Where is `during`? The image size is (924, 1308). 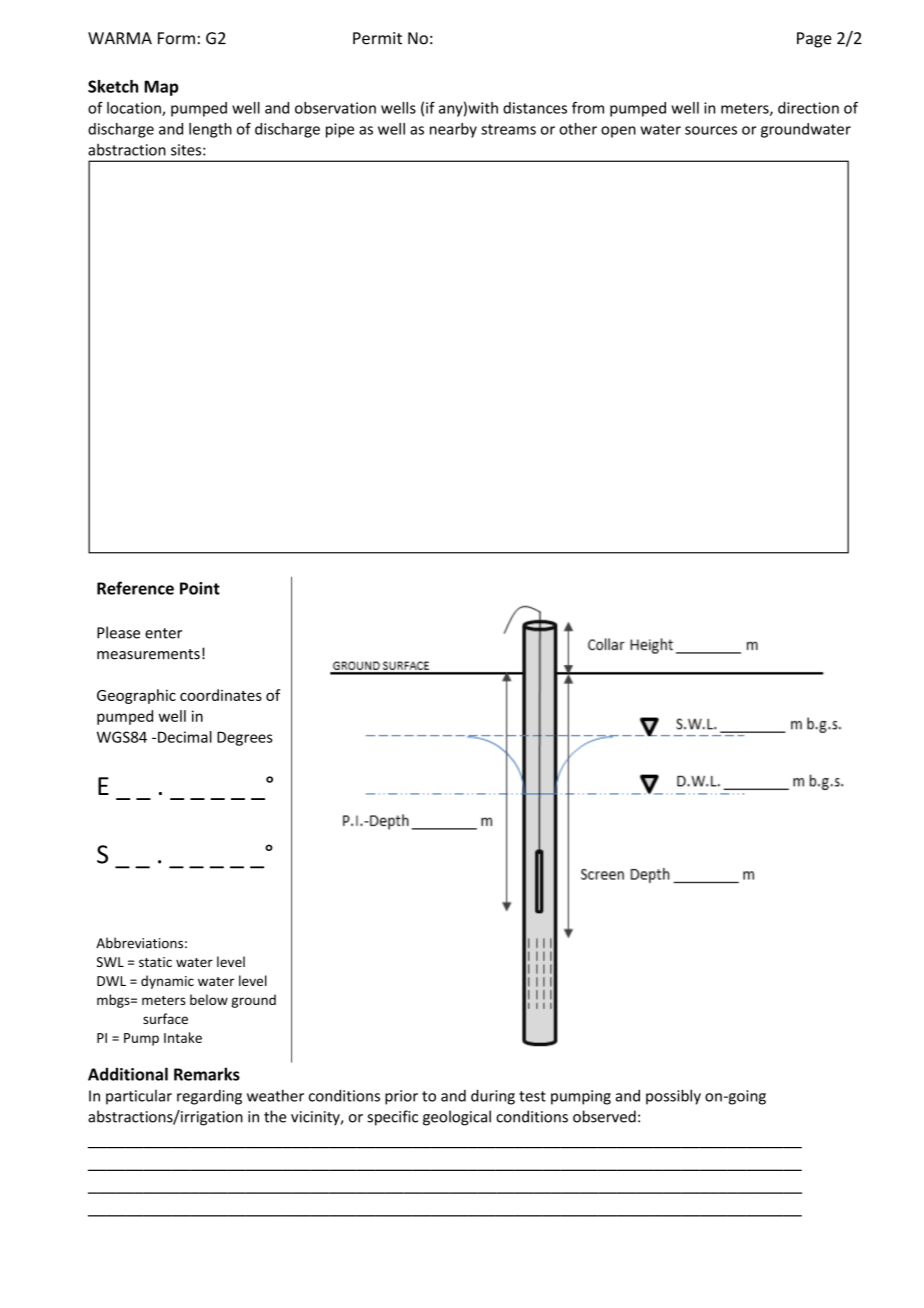
during is located at coordinates (493, 1097).
